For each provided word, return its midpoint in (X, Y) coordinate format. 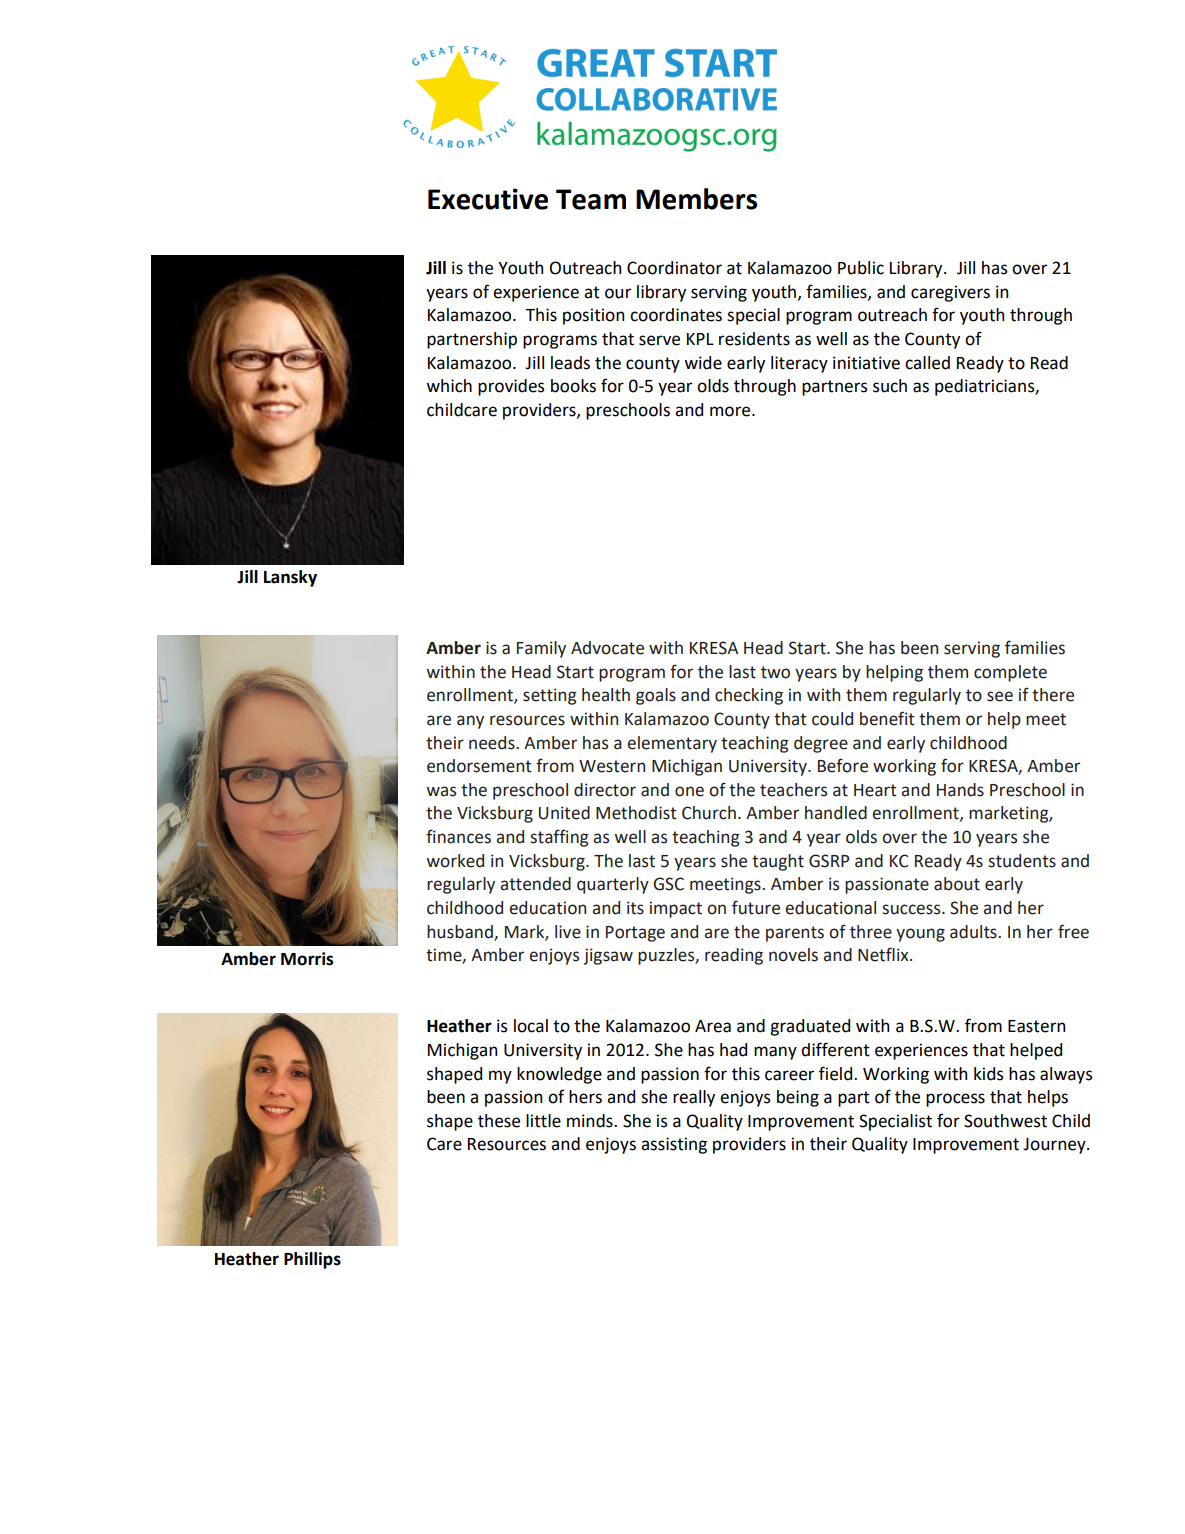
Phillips (312, 1260)
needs (493, 743)
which (449, 386)
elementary (672, 744)
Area (713, 1026)
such (890, 386)
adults (974, 932)
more (731, 411)
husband (461, 932)
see (1000, 696)
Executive (488, 199)
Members (696, 199)
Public (861, 268)
